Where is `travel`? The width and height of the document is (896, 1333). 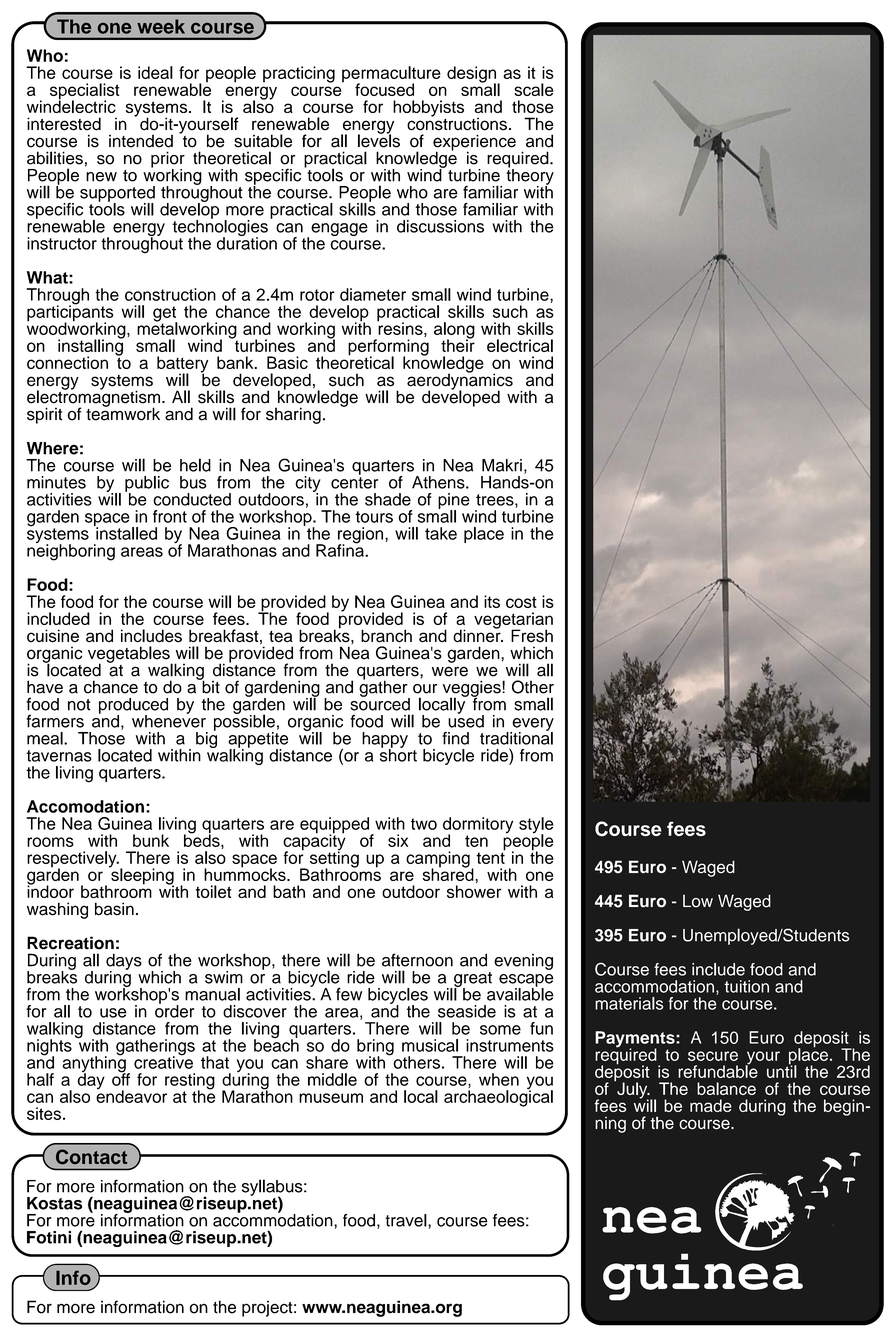
travel is located at coordinates (406, 1220).
